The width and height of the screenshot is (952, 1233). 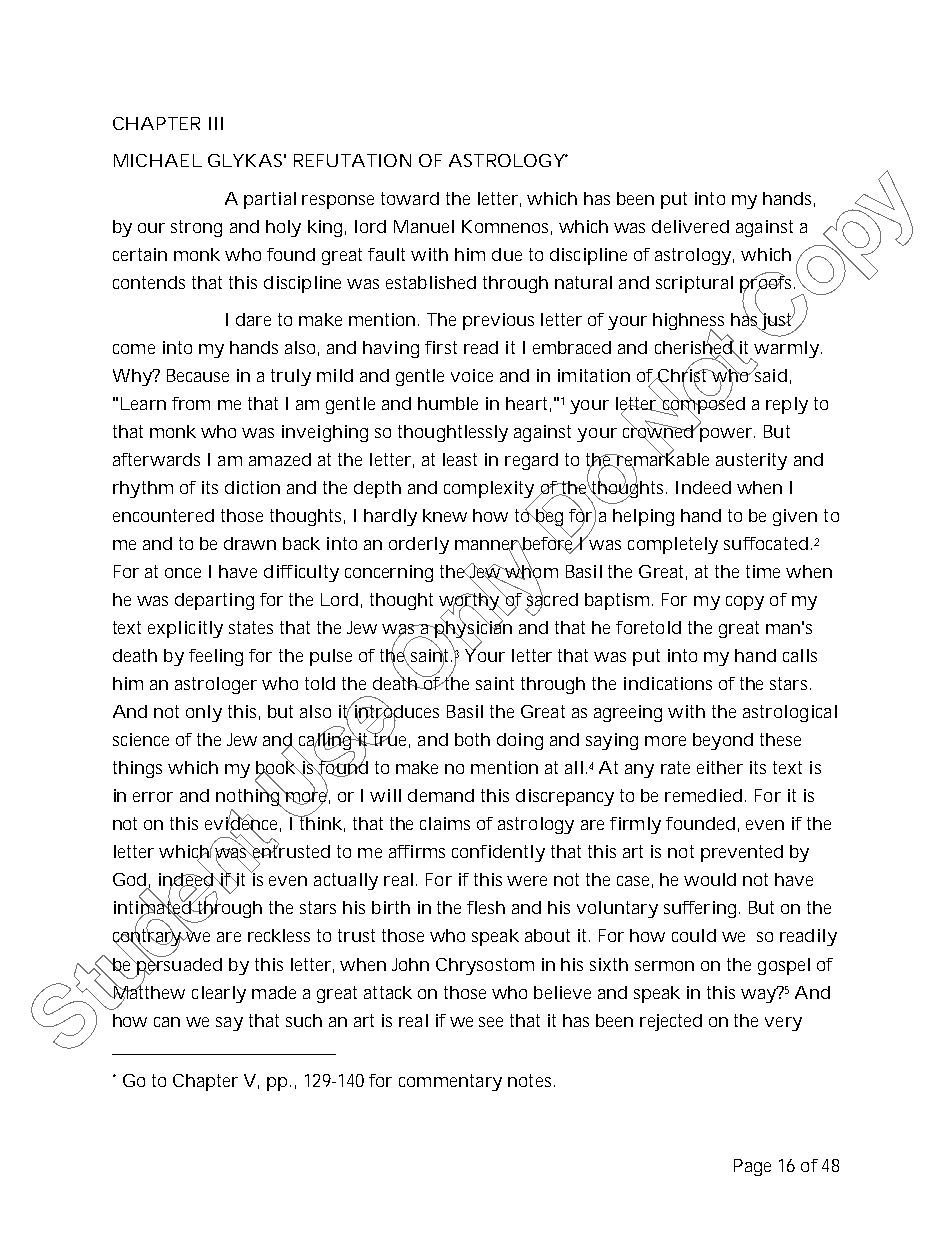 What do you see at coordinates (752, 1167) in the screenshot?
I see `Page` at bounding box center [752, 1167].
